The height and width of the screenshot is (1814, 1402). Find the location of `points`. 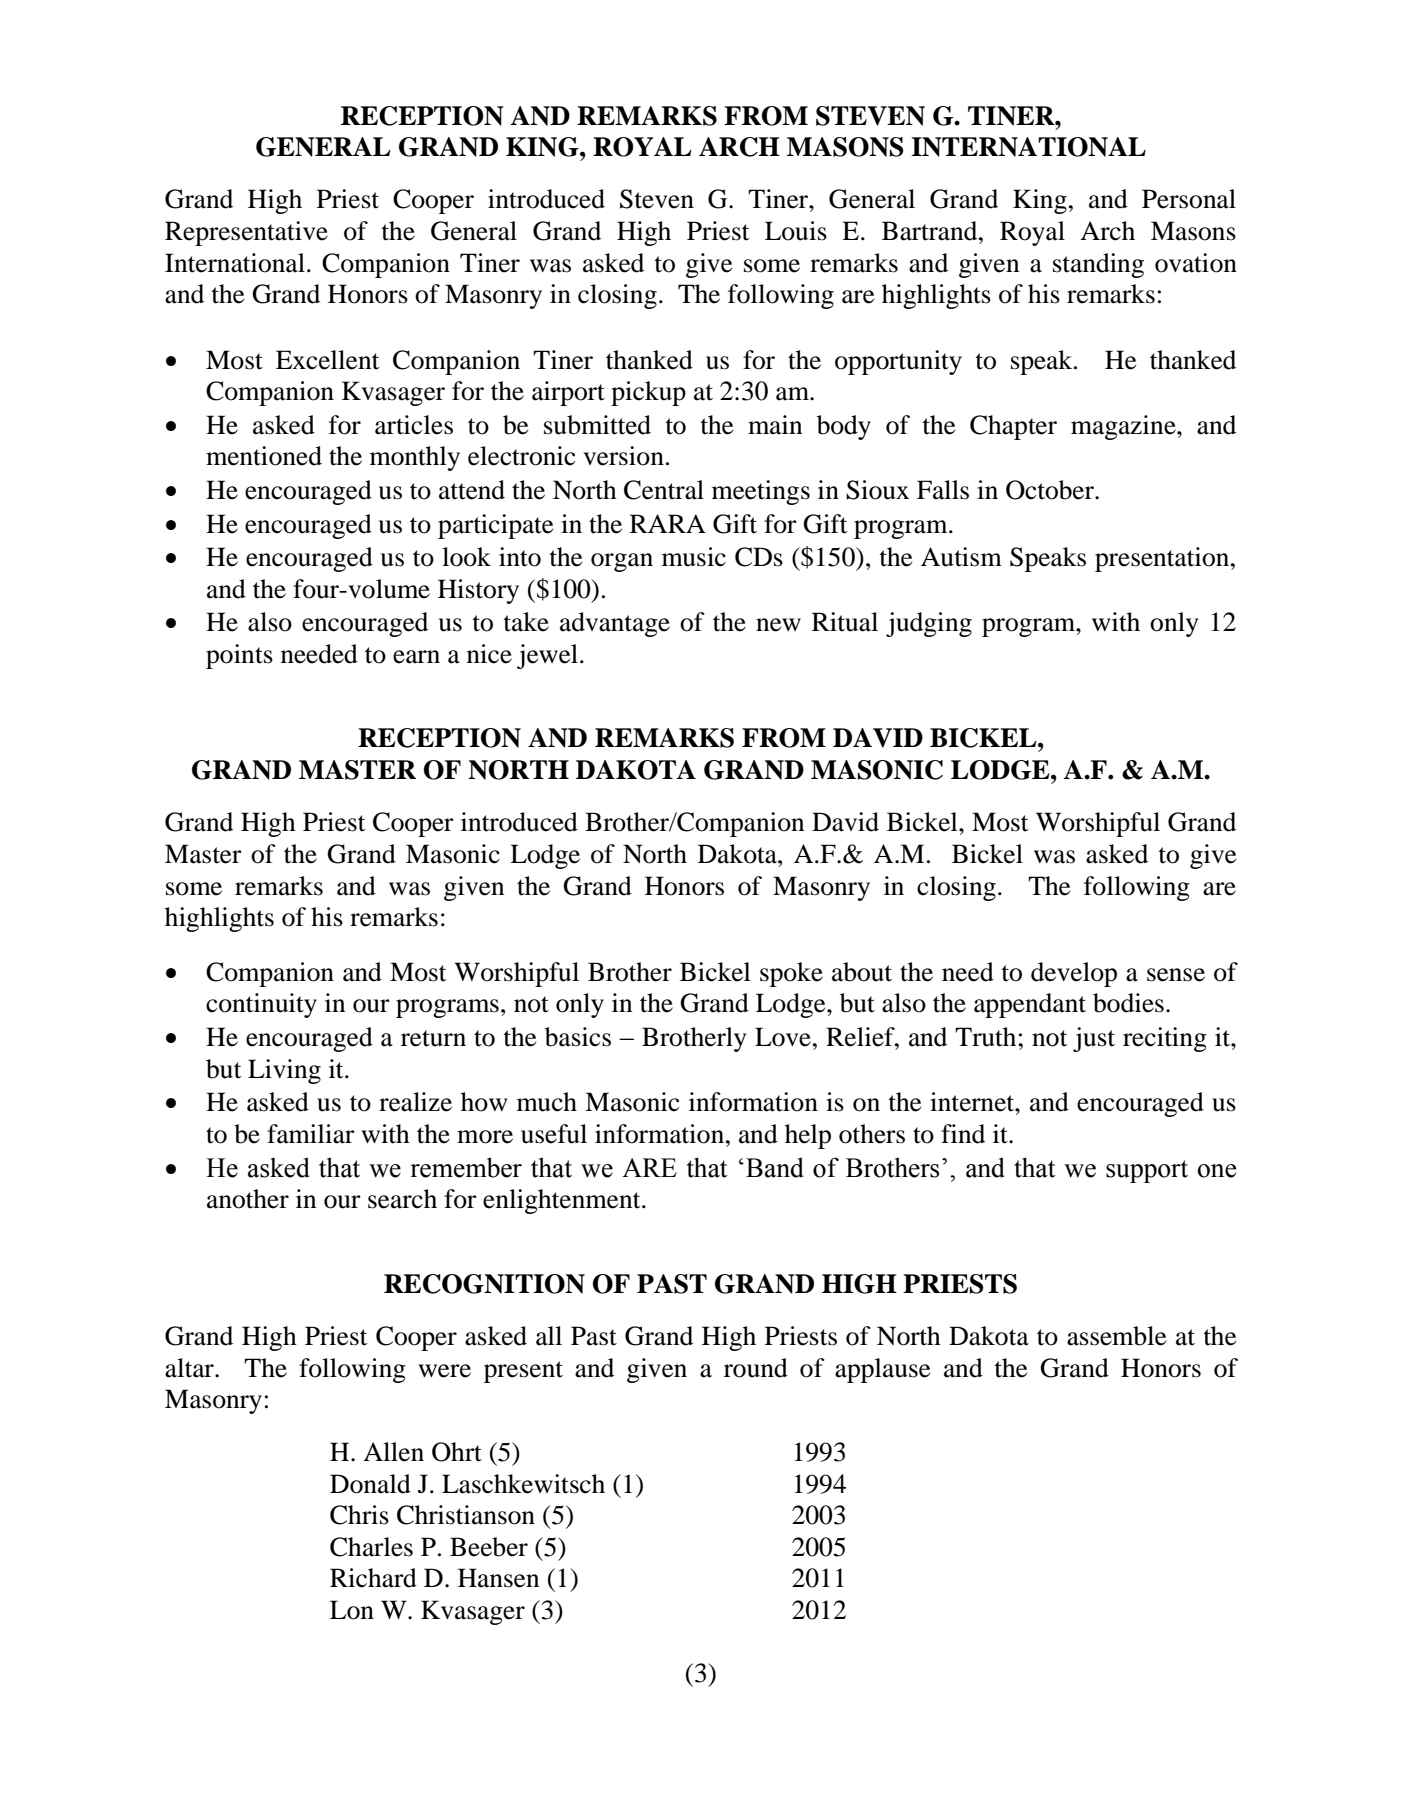

points is located at coordinates (239, 656).
